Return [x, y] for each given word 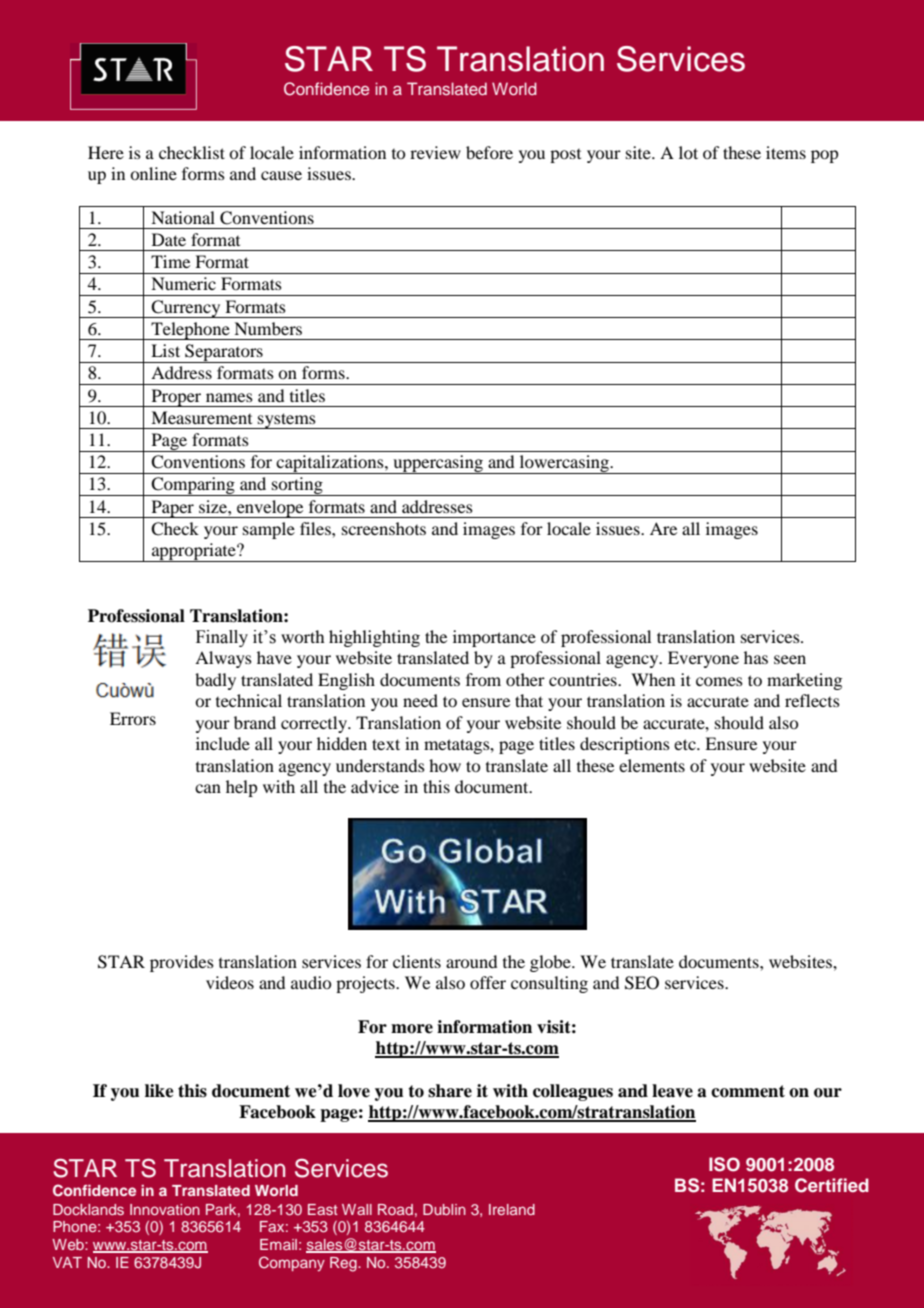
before [489, 152]
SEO [642, 983]
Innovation [165, 1209]
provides [182, 963]
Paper [172, 509]
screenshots [384, 528]
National [183, 217]
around [471, 961]
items [786, 152]
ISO [724, 1164]
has [756, 657]
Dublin [444, 1209]
